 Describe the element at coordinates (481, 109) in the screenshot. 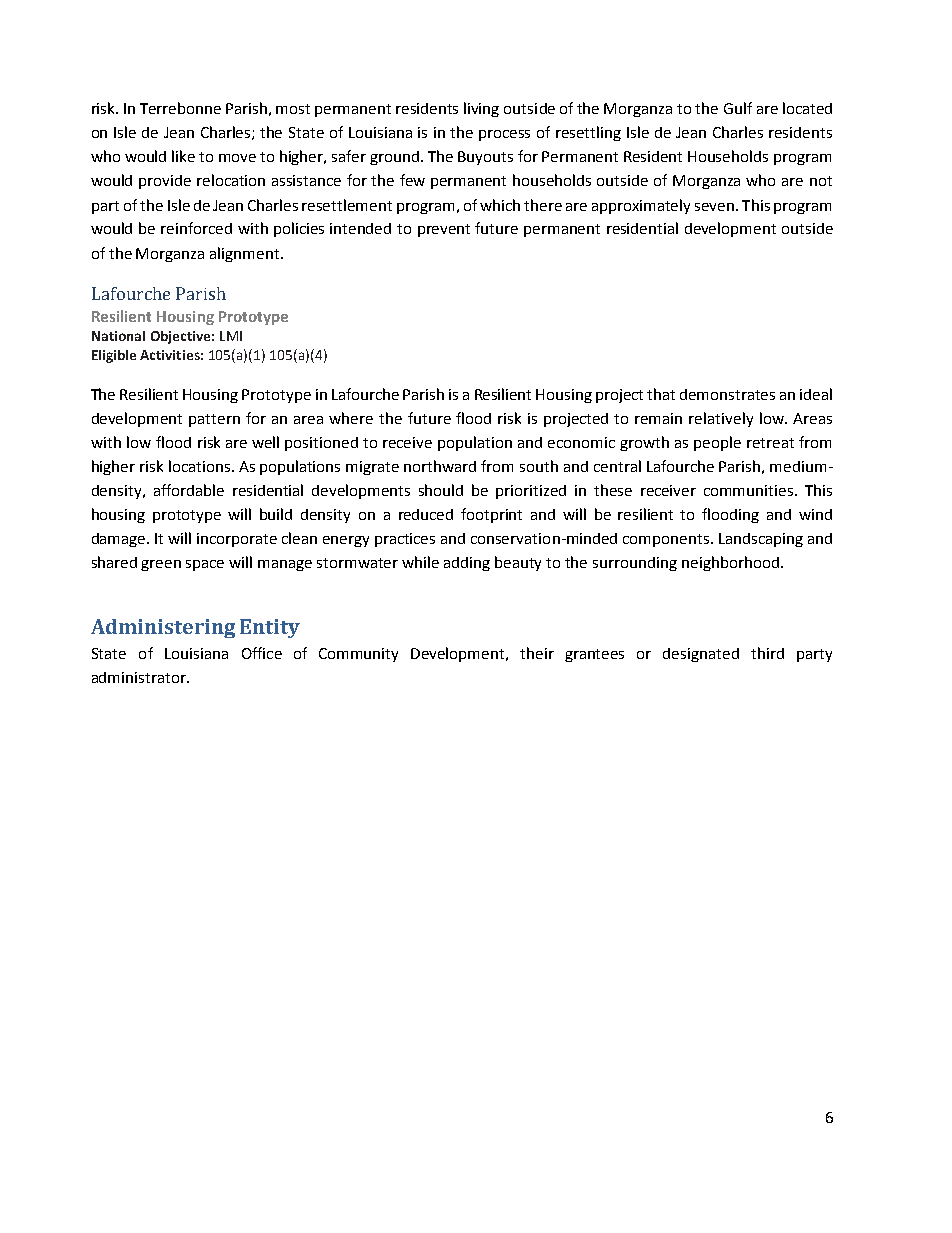

I see `living` at that location.
